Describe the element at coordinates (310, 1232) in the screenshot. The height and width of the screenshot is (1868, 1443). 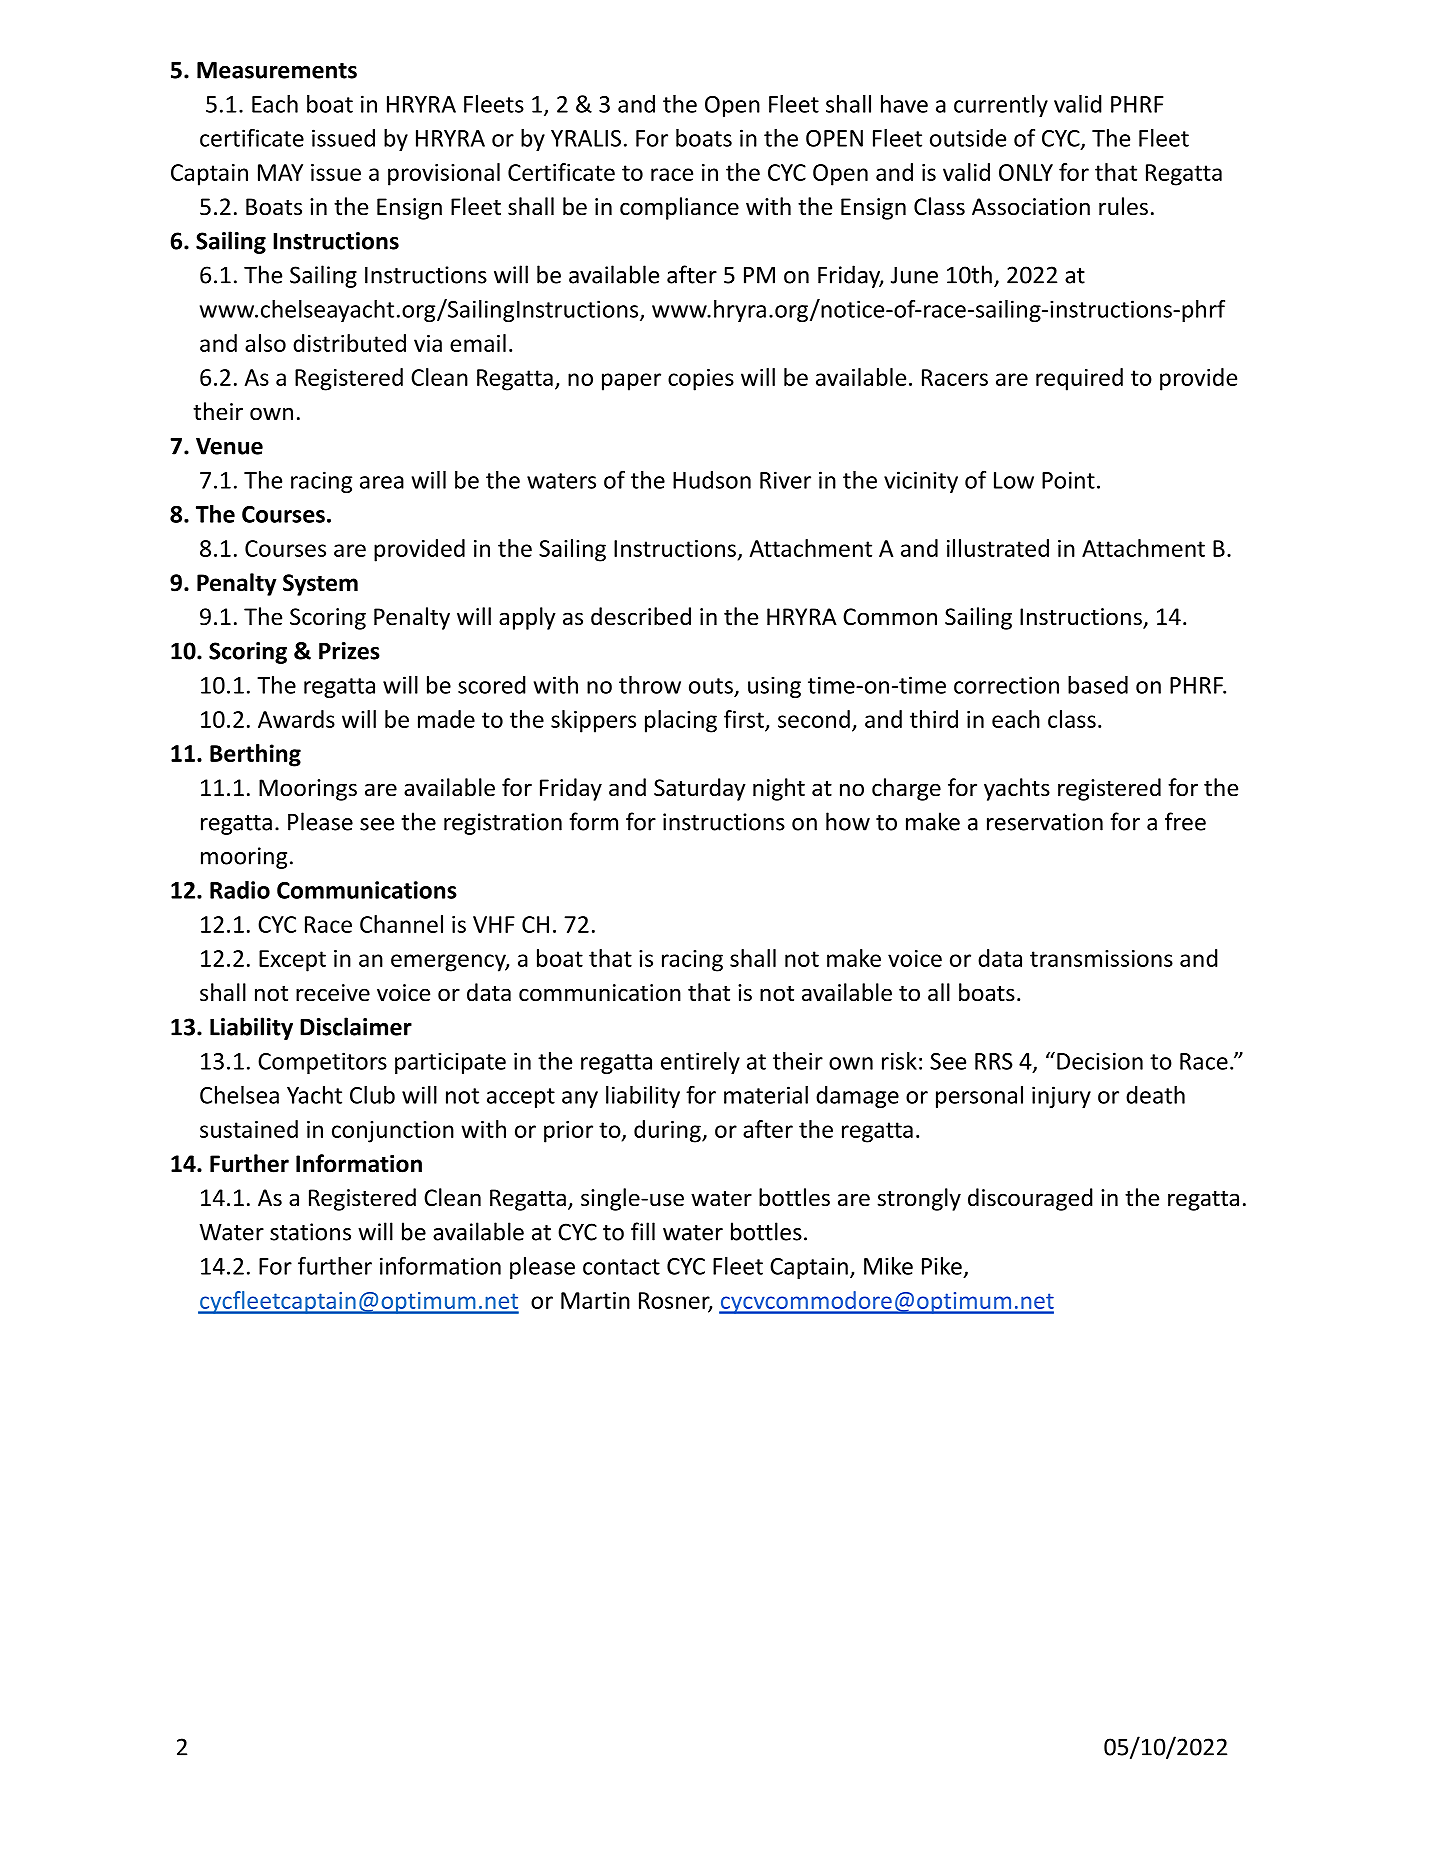
I see `stations` at that location.
